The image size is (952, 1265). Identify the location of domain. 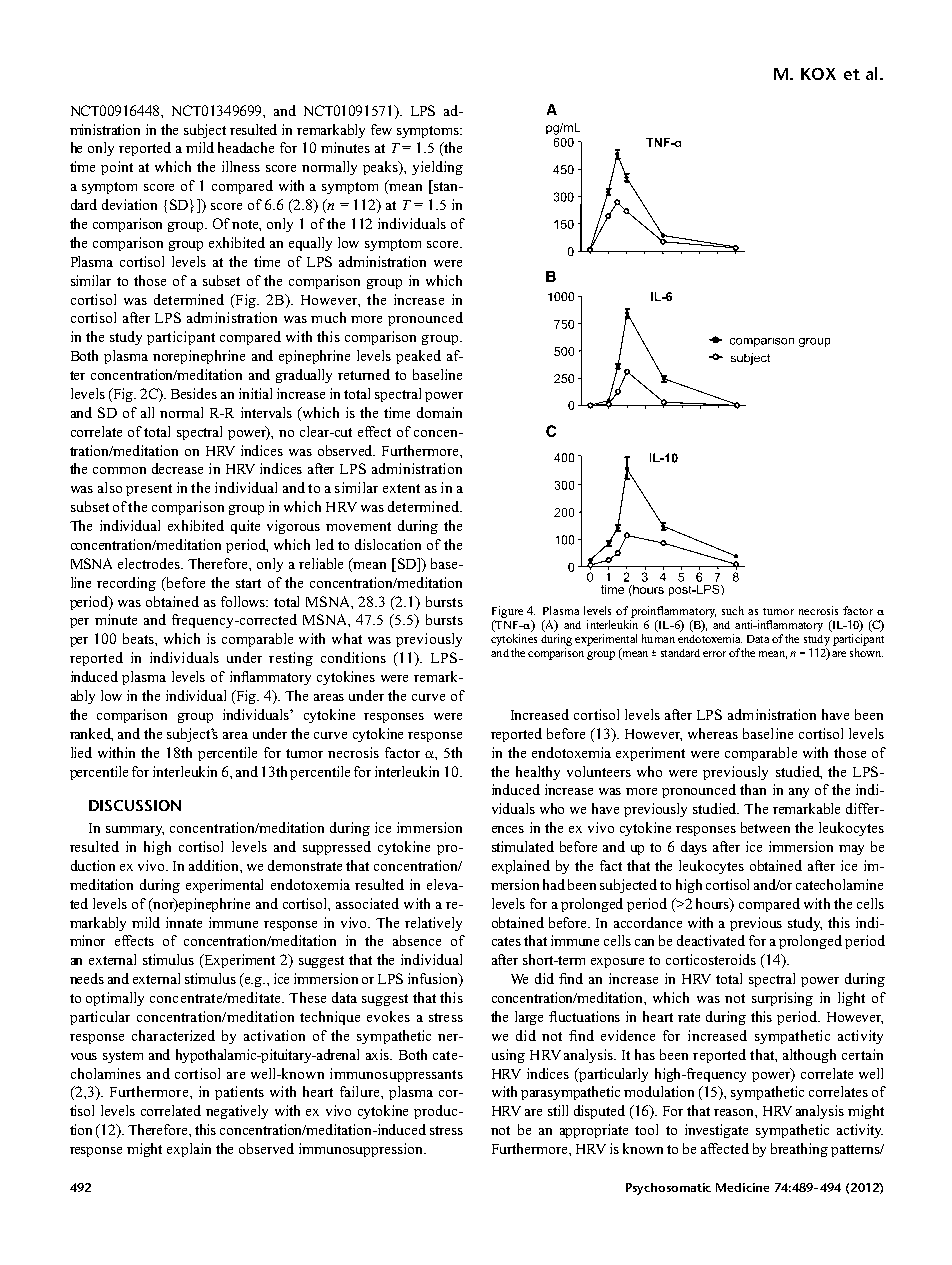
(439, 412).
